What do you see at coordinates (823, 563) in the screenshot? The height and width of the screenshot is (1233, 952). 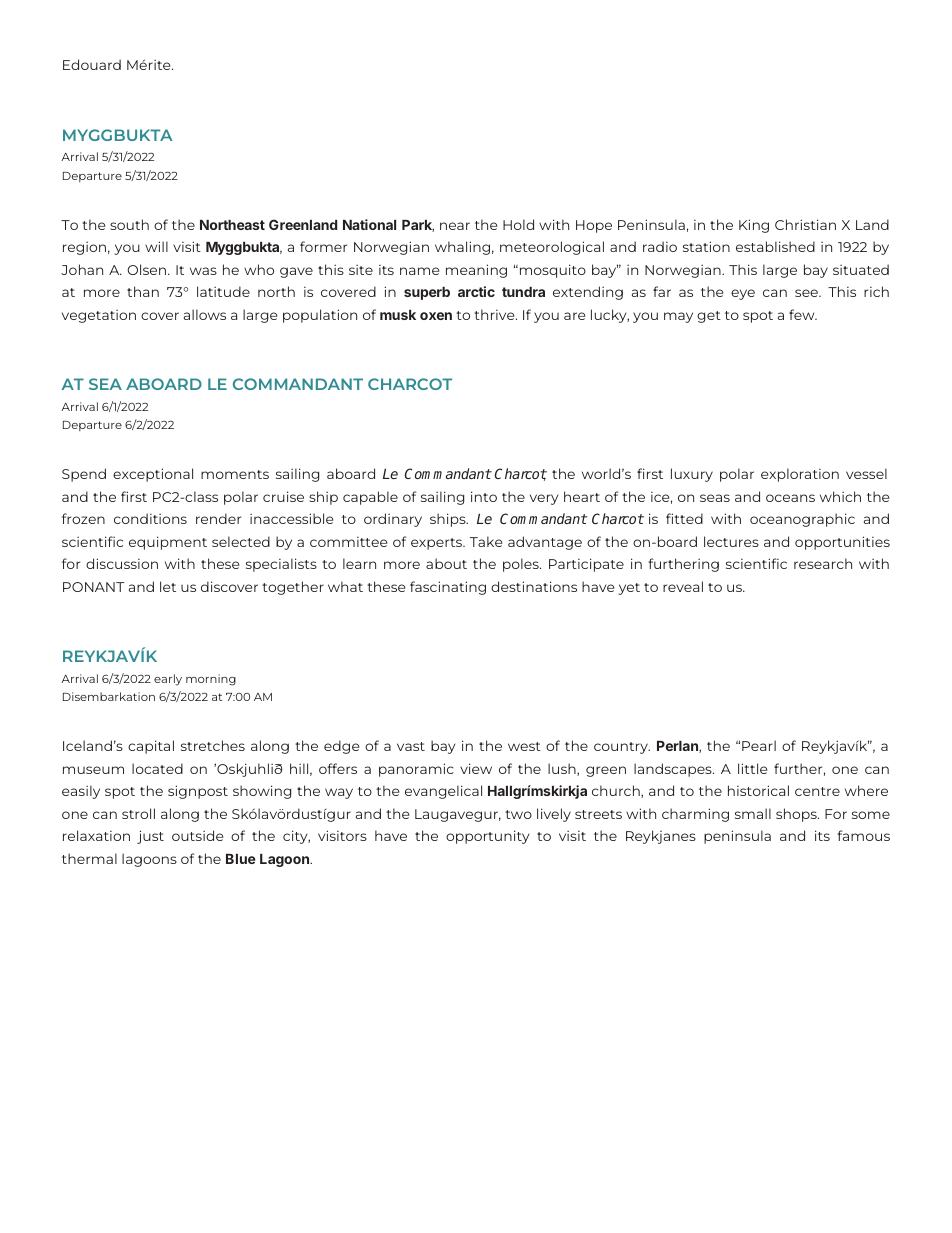 I see `research` at bounding box center [823, 563].
